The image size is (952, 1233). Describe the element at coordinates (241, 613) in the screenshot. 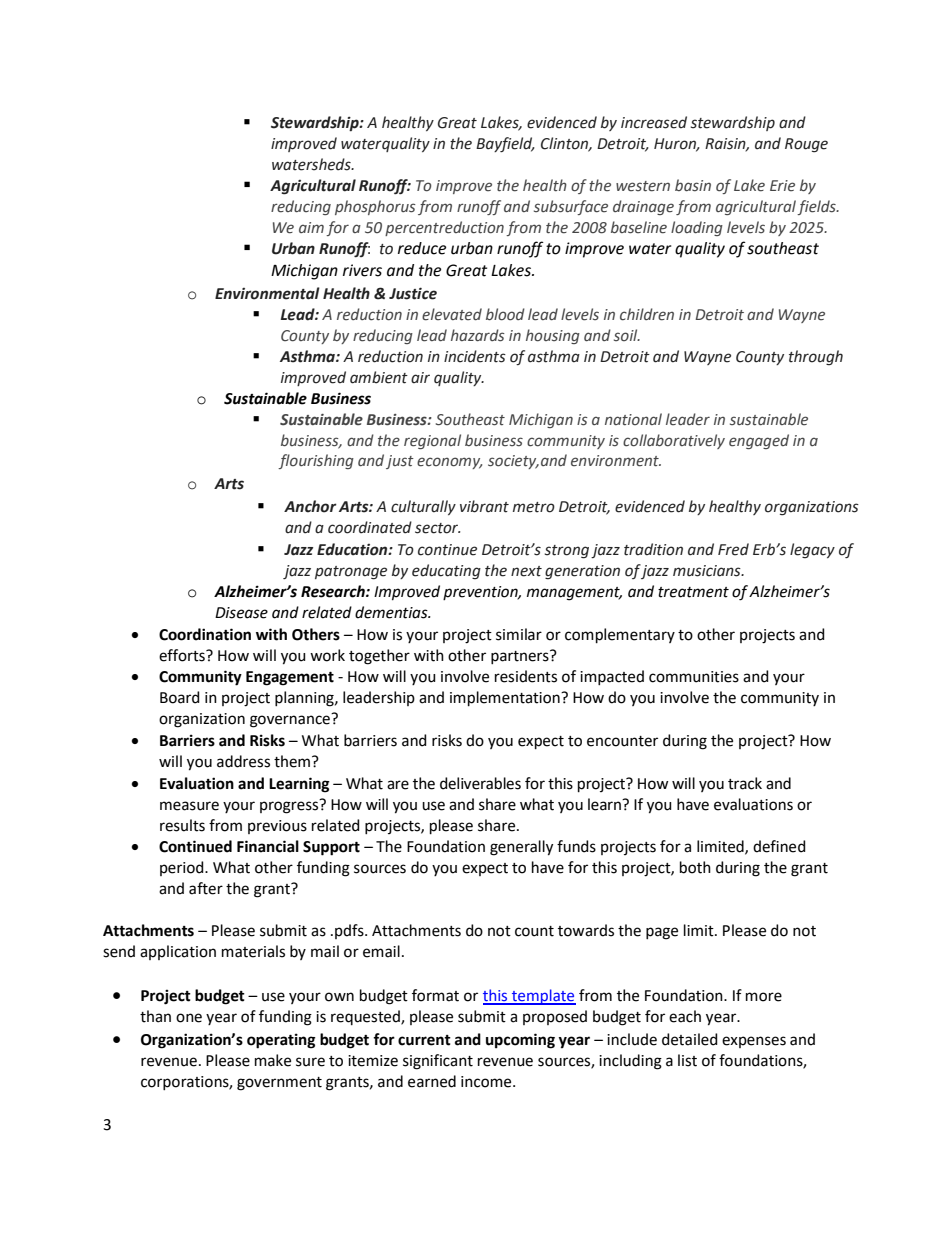

I see `Disease` at that location.
